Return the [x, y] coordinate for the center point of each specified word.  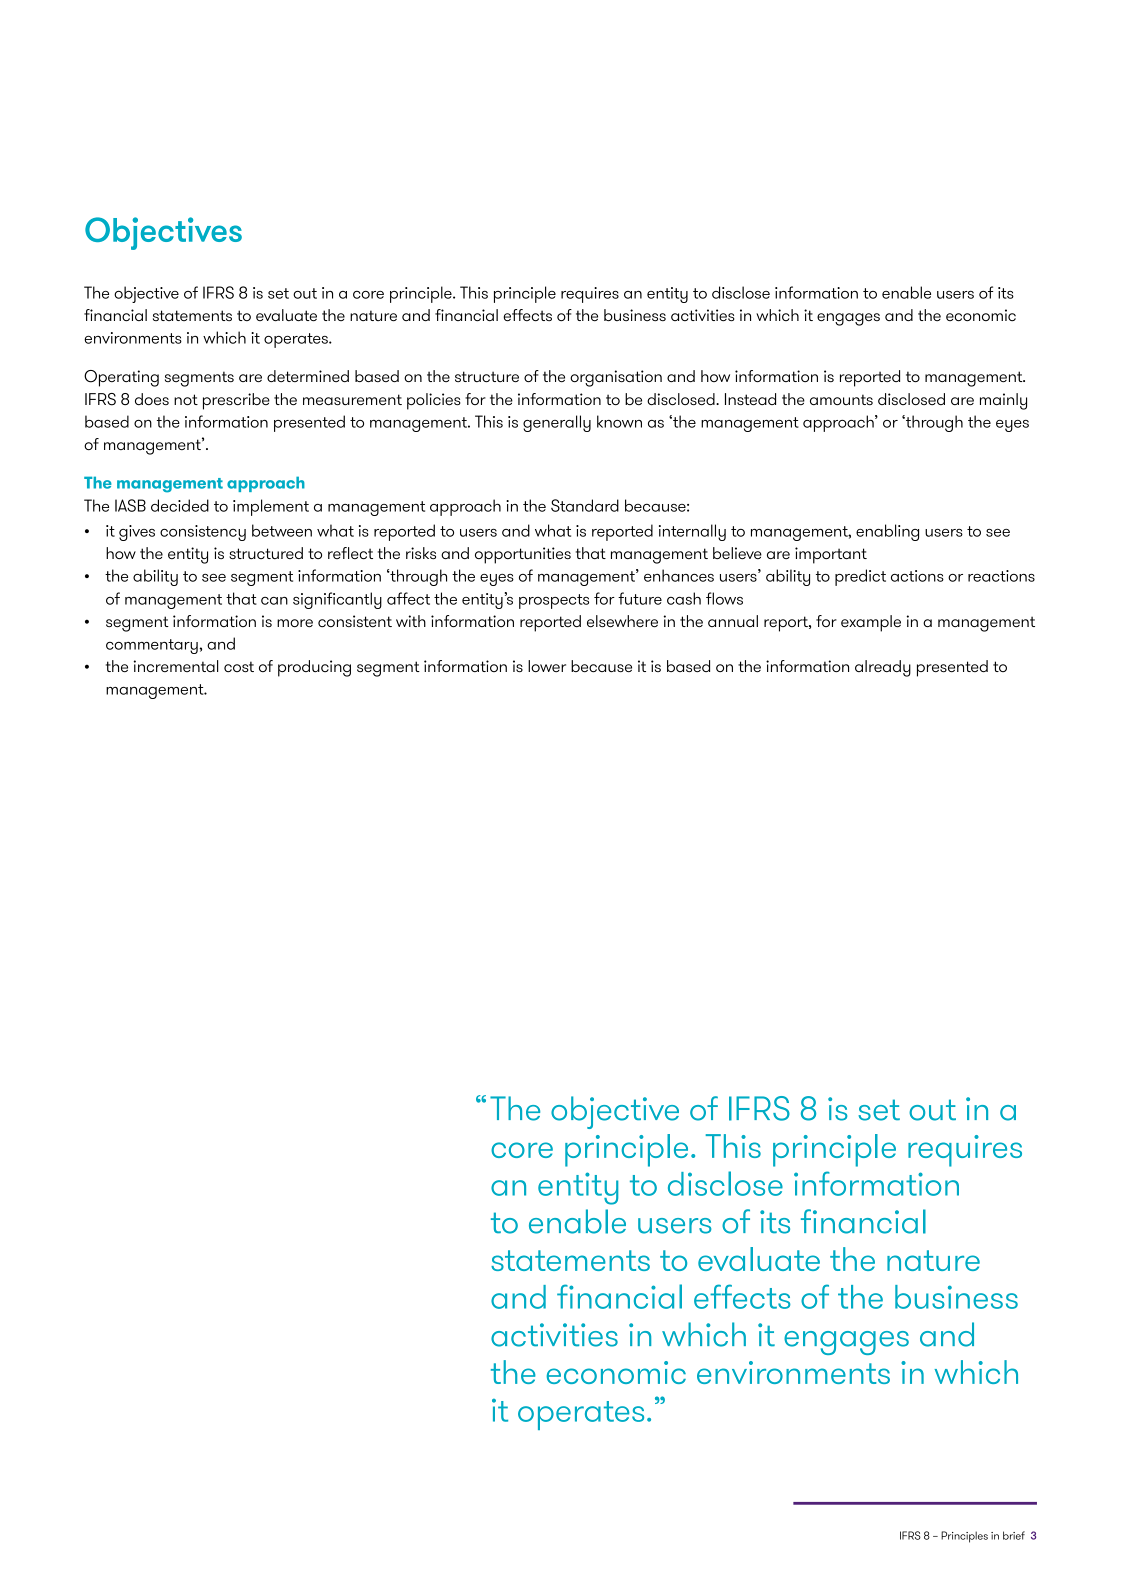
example [871, 623]
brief [1014, 1535]
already [883, 668]
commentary [153, 646]
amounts [841, 399]
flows [724, 598]
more [295, 623]
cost [239, 666]
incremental [176, 666]
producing [314, 668]
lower [547, 666]
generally [557, 423]
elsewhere [622, 621]
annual [733, 621]
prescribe [236, 401]
